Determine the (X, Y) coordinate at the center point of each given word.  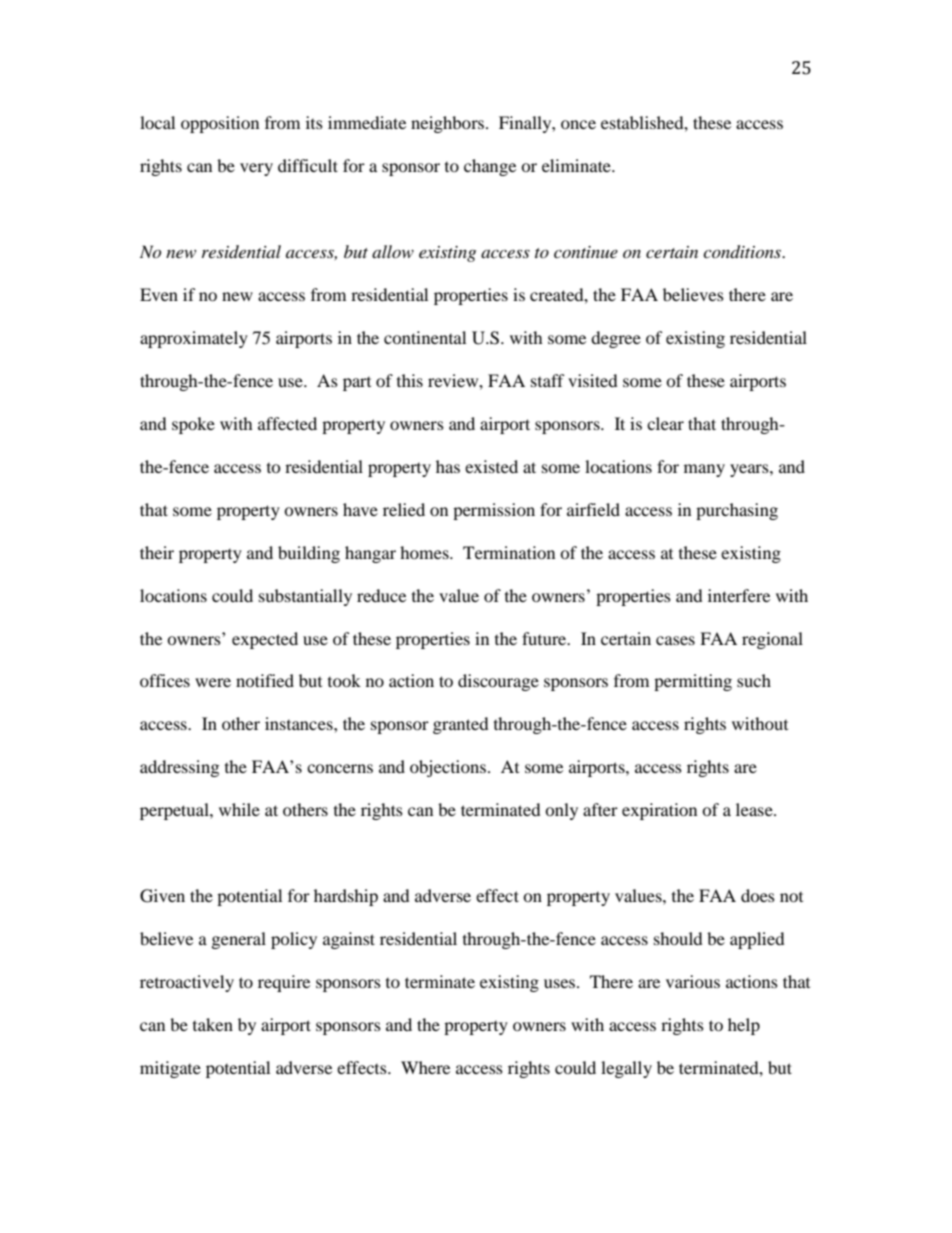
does (758, 895)
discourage (498, 682)
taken (213, 1024)
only (561, 811)
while (239, 809)
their (157, 552)
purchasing (737, 511)
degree (616, 339)
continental (425, 337)
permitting (693, 682)
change (490, 167)
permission (494, 511)
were (213, 682)
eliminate (577, 165)
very (256, 169)
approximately (194, 339)
